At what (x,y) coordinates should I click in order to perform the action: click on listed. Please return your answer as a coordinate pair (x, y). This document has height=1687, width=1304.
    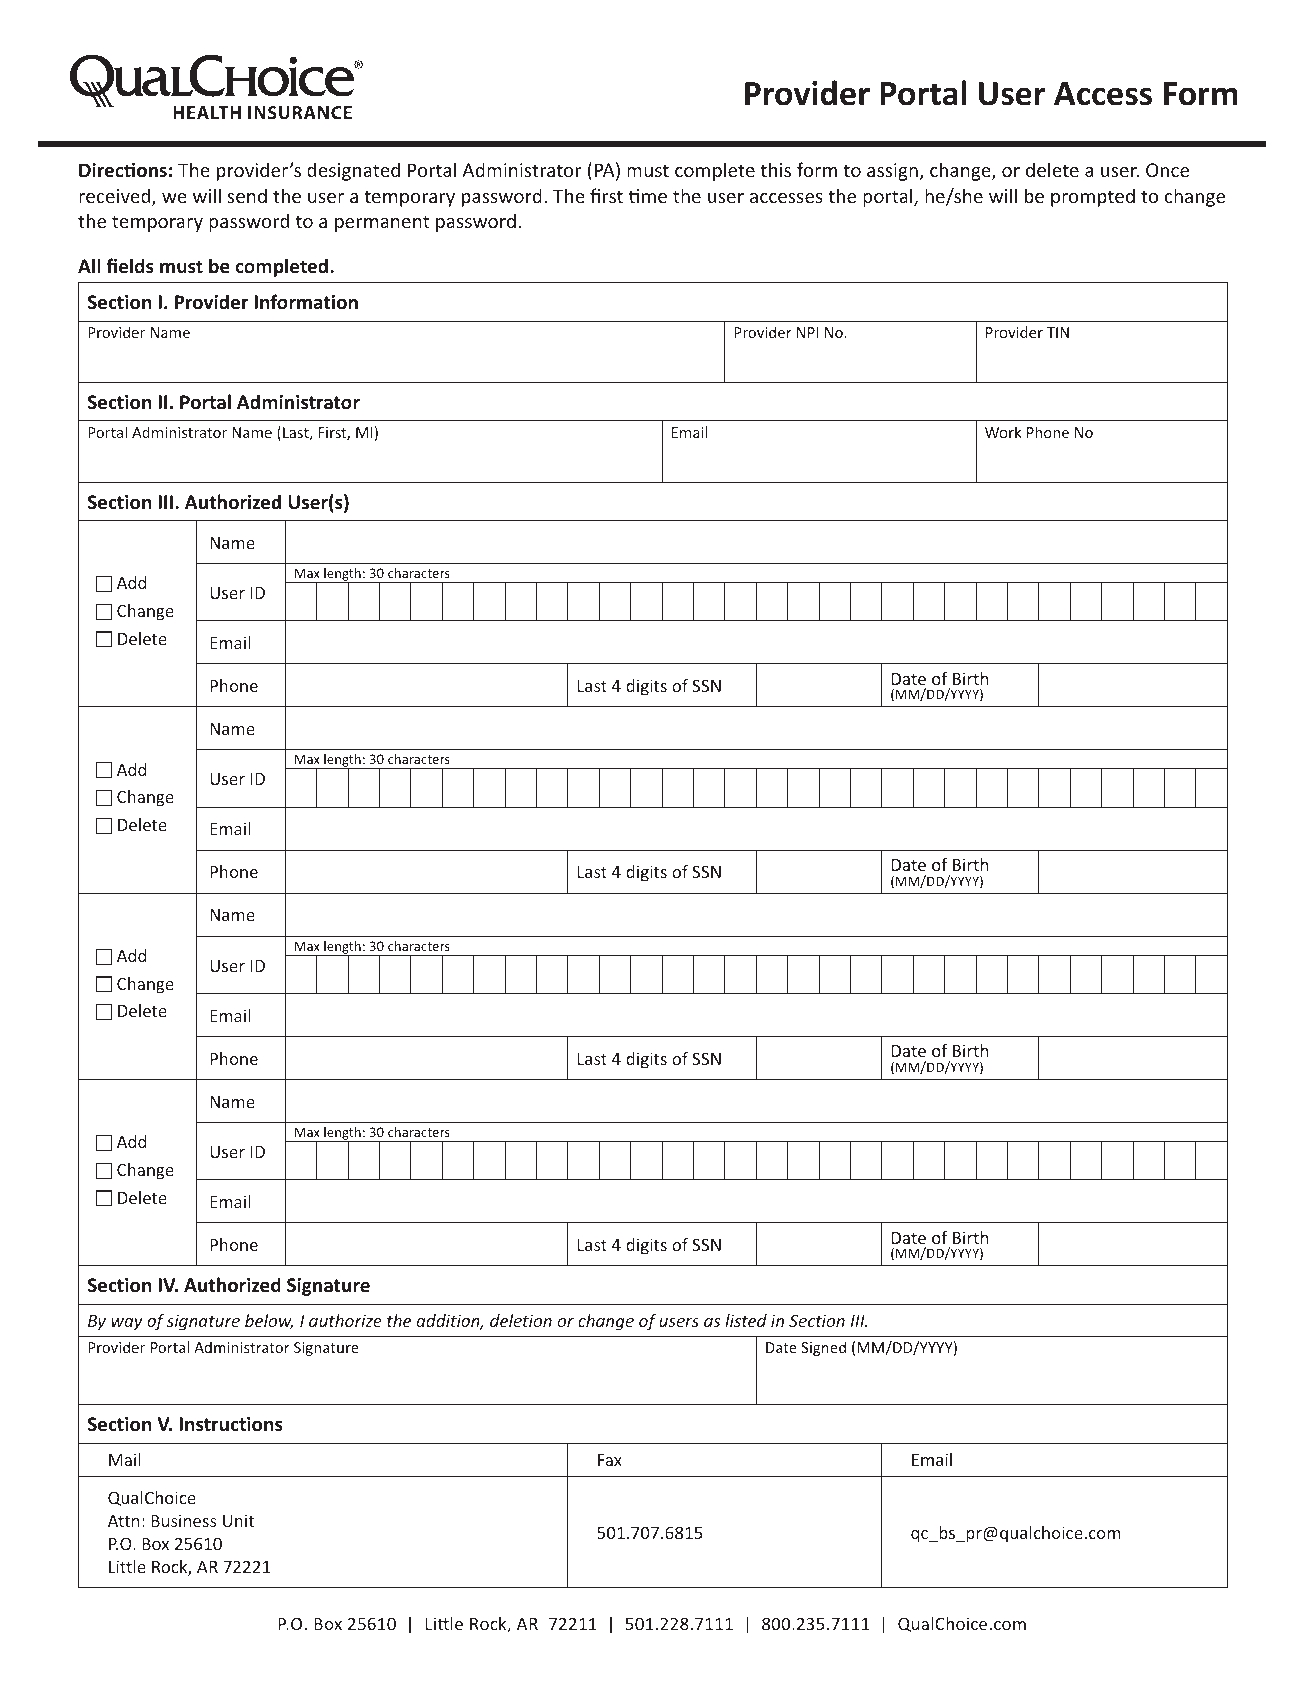
    Looking at the image, I should click on (746, 1320).
